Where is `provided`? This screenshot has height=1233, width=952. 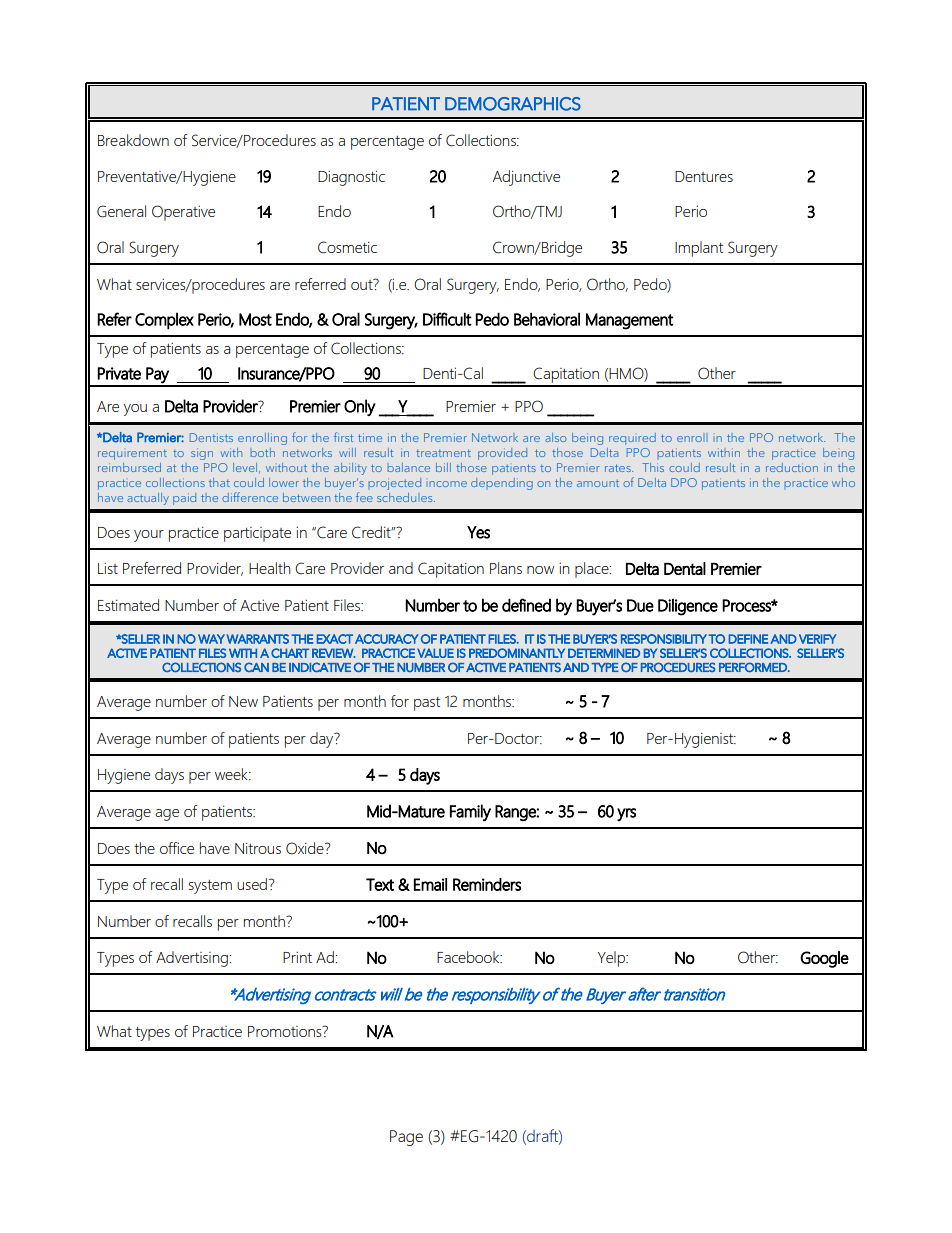 provided is located at coordinates (502, 454).
